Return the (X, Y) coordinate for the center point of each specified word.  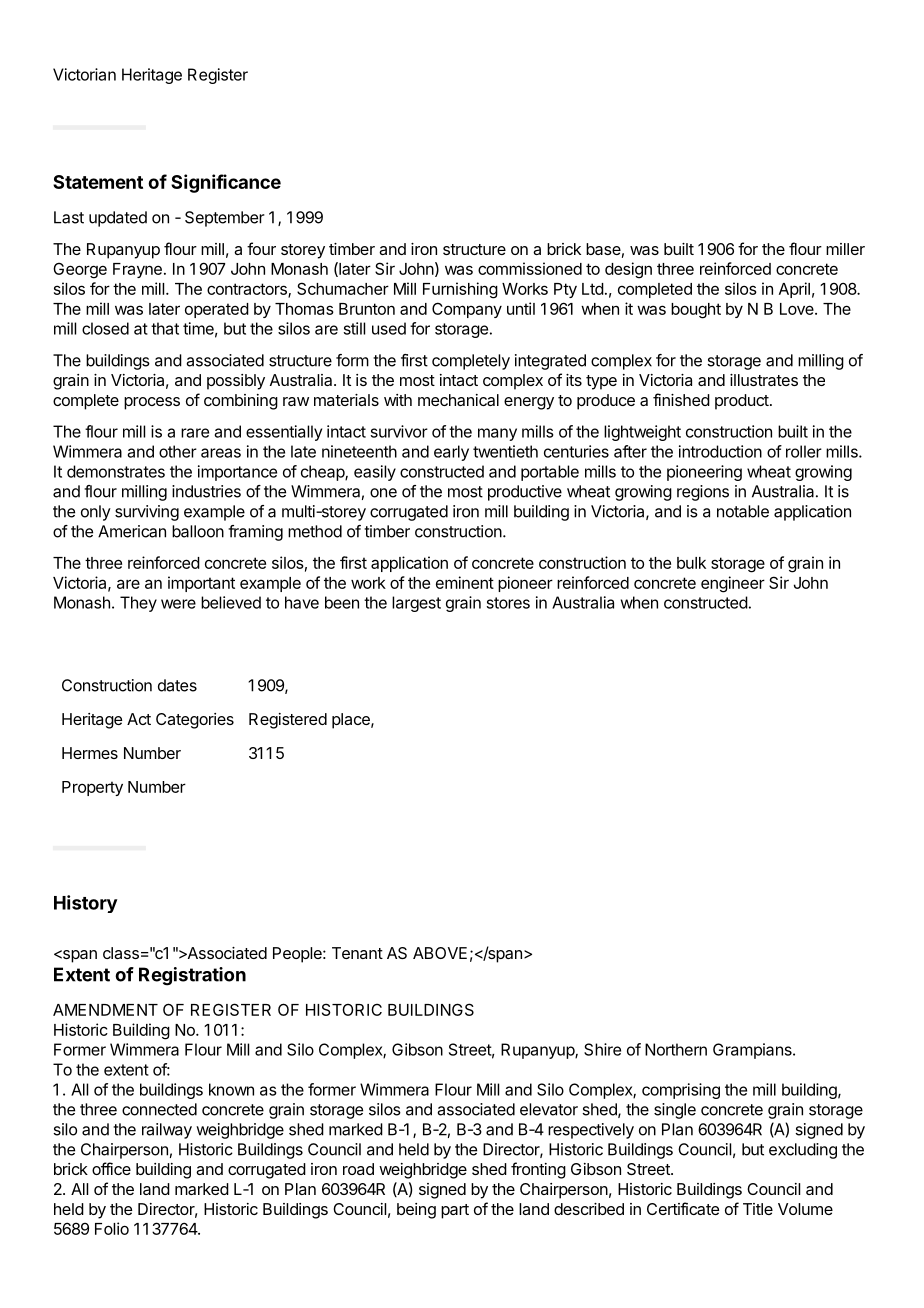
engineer (733, 584)
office (111, 1168)
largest (416, 604)
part (455, 1211)
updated (118, 219)
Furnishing (460, 290)
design (628, 270)
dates (177, 685)
